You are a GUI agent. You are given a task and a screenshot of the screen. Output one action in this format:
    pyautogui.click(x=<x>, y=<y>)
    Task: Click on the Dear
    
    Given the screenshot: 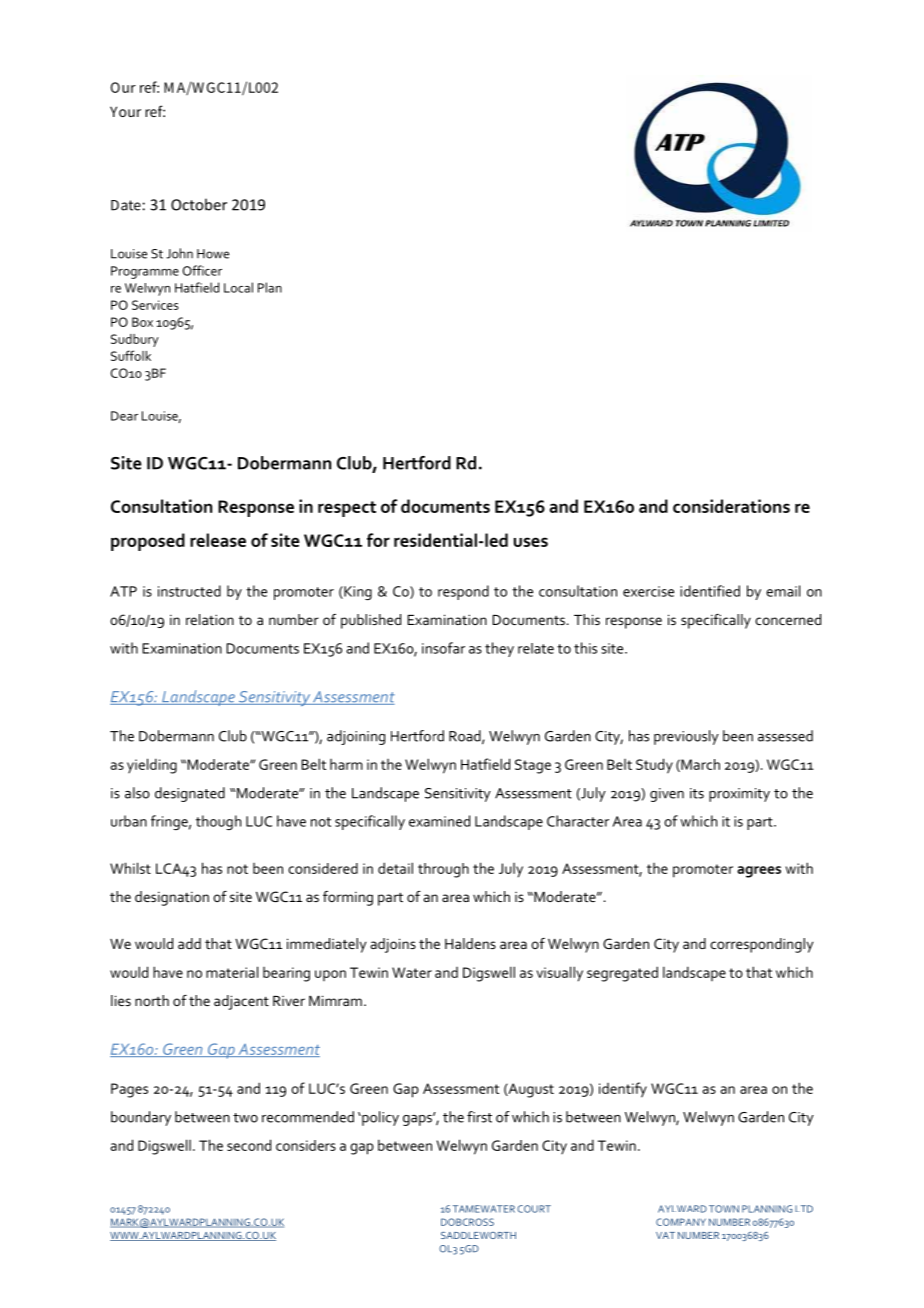 What is the action you would take?
    pyautogui.click(x=124, y=416)
